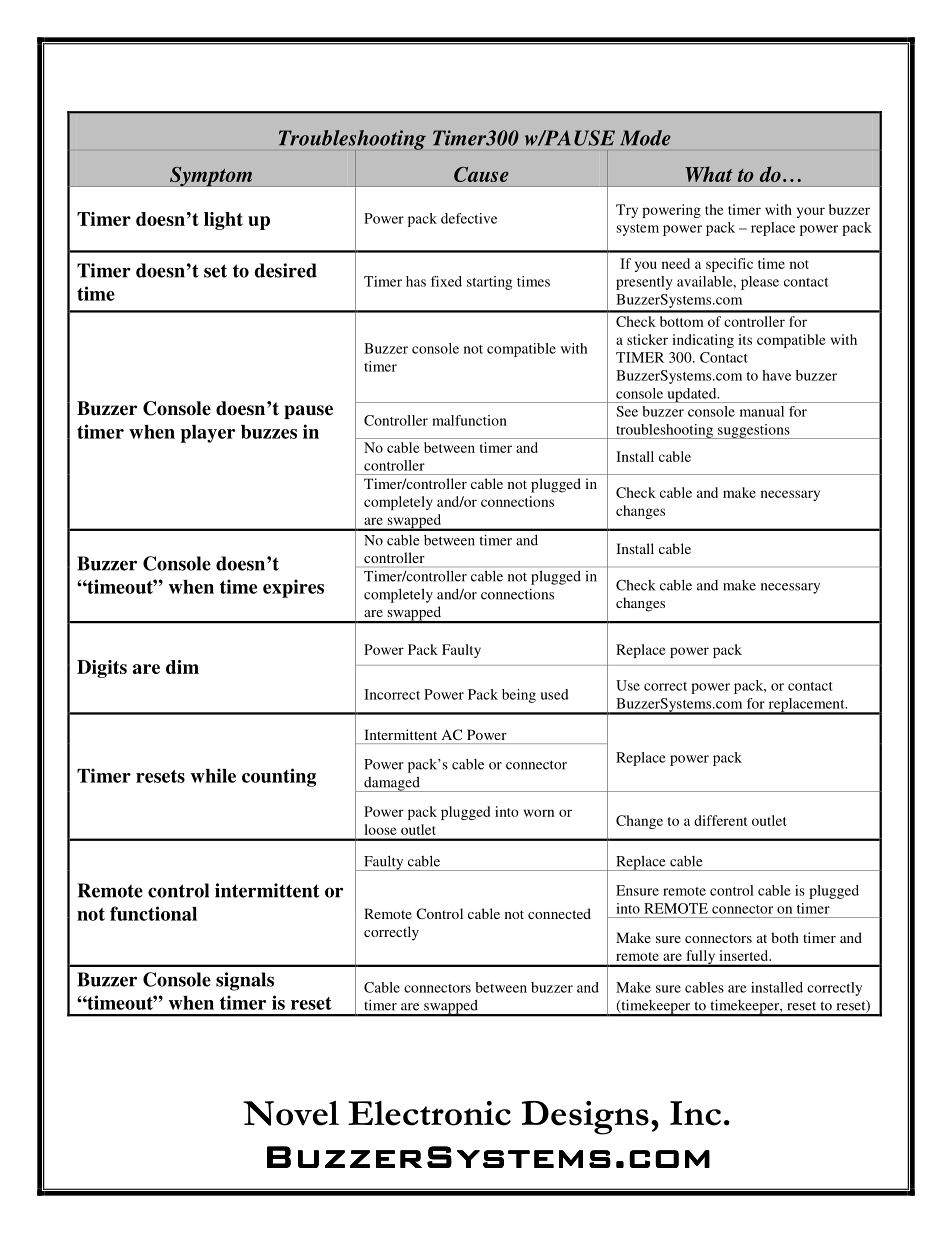 Image resolution: width=952 pixels, height=1233 pixels. Describe the element at coordinates (380, 829) in the document. I see `loose` at that location.
